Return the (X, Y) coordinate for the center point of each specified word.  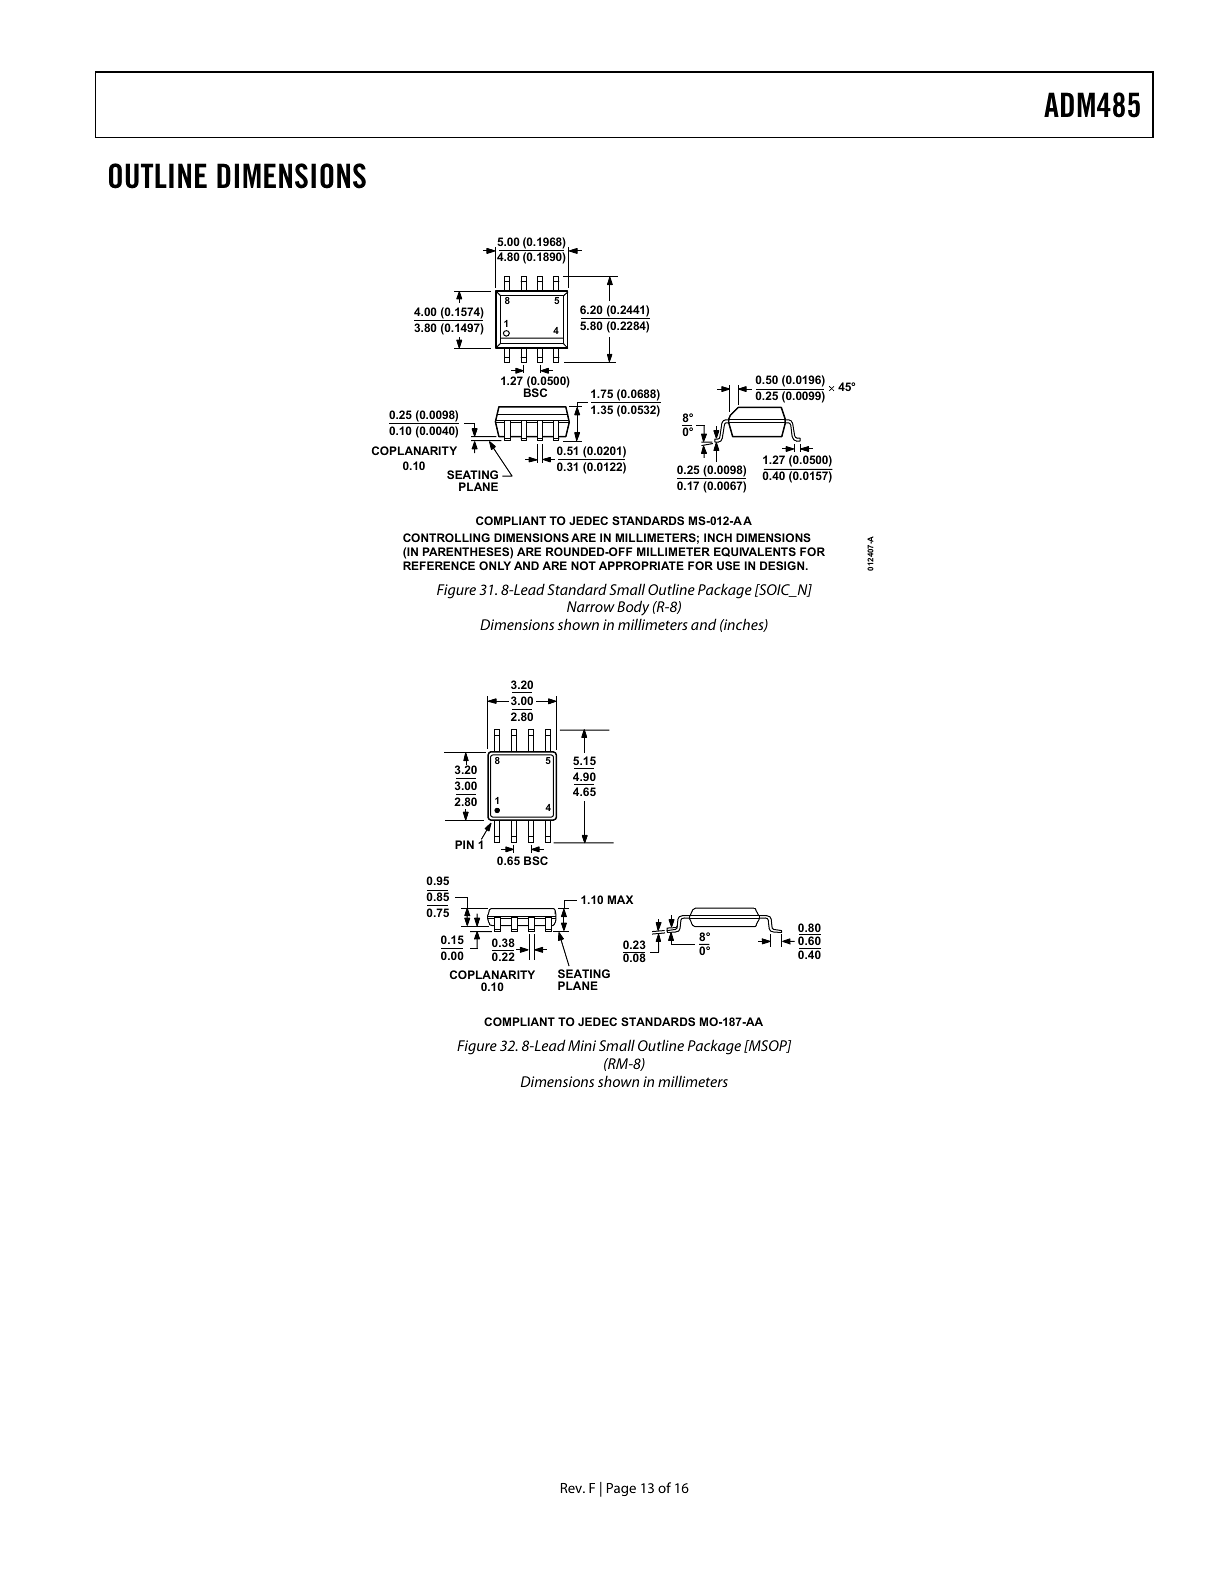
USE (728, 565)
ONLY (495, 565)
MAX (620, 899)
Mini (582, 1045)
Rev (573, 1488)
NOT (583, 565)
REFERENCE (439, 565)
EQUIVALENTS (755, 552)
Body (633, 609)
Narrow (591, 606)
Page (621, 1489)
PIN (464, 844)
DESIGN (783, 565)
